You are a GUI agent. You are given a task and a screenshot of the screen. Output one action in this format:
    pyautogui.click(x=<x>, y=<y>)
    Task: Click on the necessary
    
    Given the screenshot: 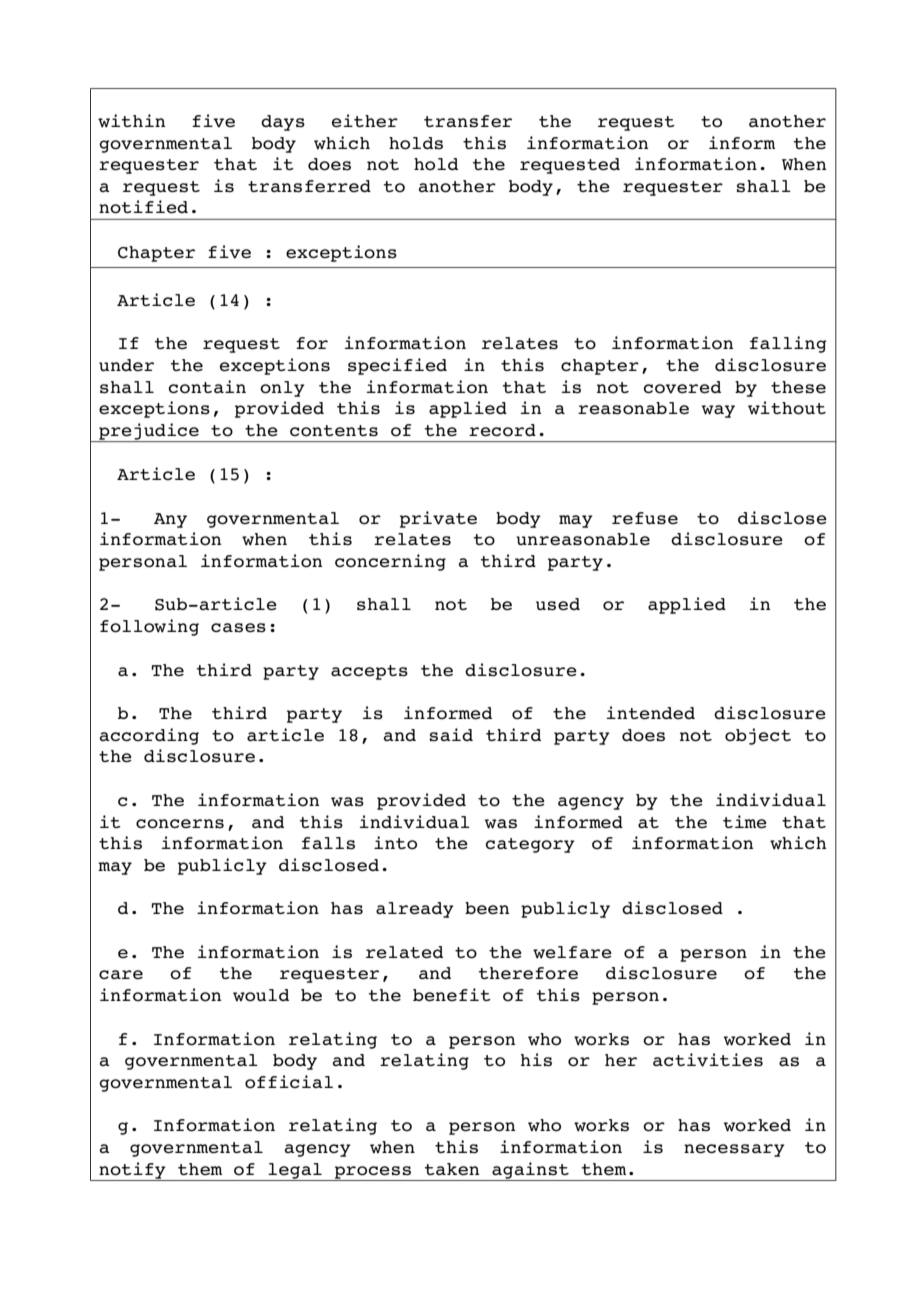 What is the action you would take?
    pyautogui.click(x=734, y=1150)
